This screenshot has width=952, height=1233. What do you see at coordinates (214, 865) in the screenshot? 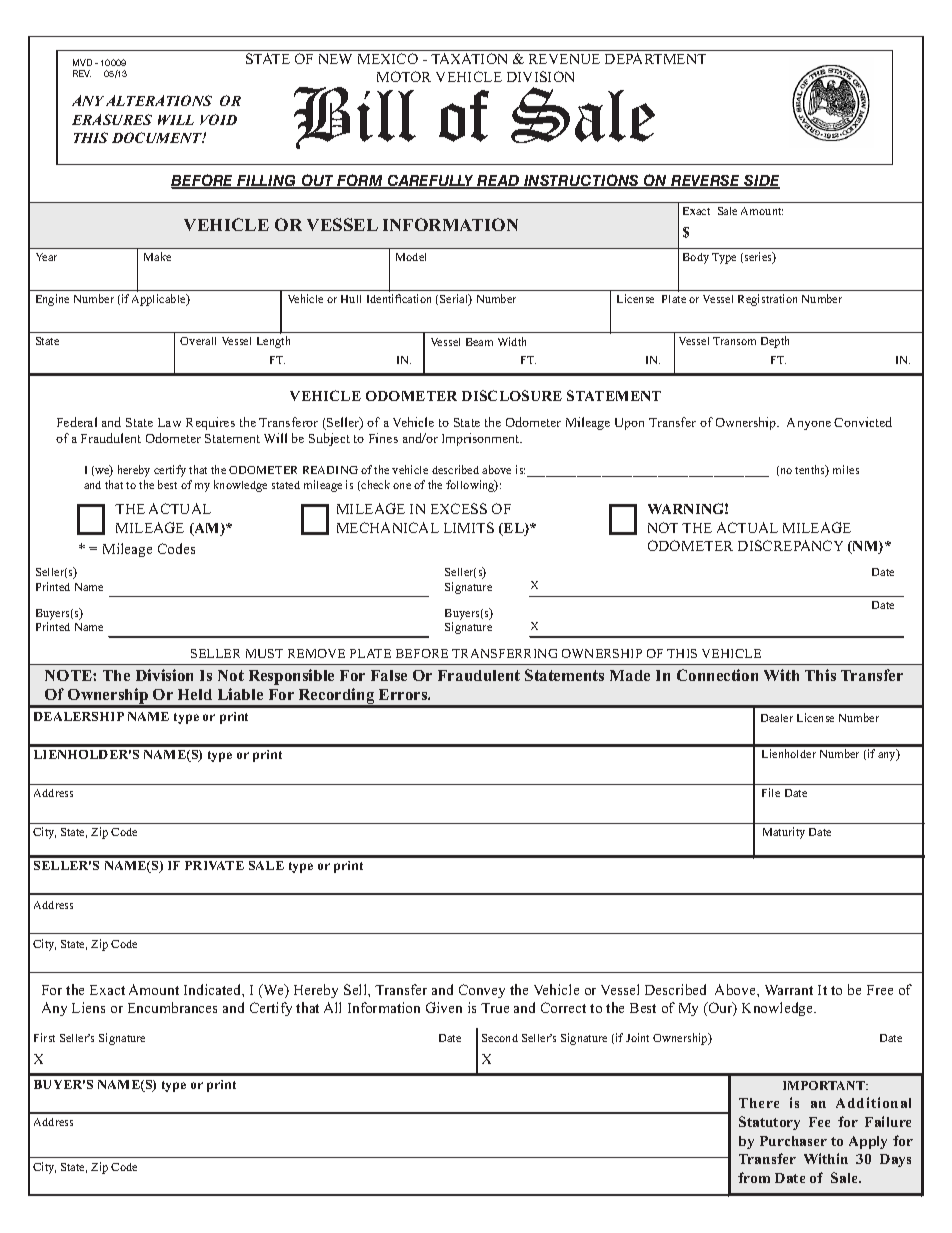
I see `PRIVATE` at bounding box center [214, 865].
